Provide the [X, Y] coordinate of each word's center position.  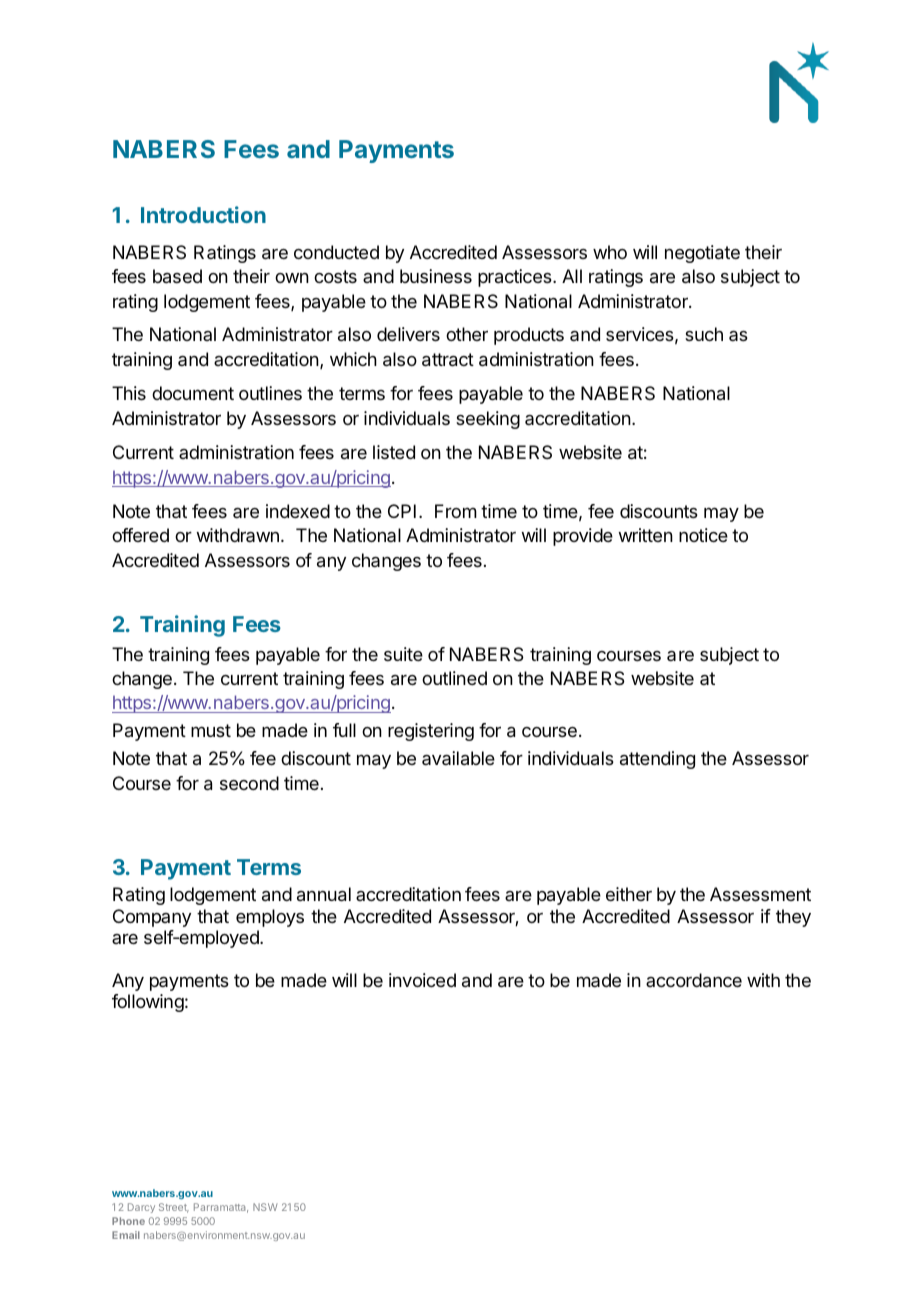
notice [703, 535]
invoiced [422, 980]
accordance [694, 980]
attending [657, 760]
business [436, 276]
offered [140, 535]
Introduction [203, 214]
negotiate [702, 254]
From [456, 511]
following [148, 1003]
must [211, 730]
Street [174, 1208]
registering [431, 732]
